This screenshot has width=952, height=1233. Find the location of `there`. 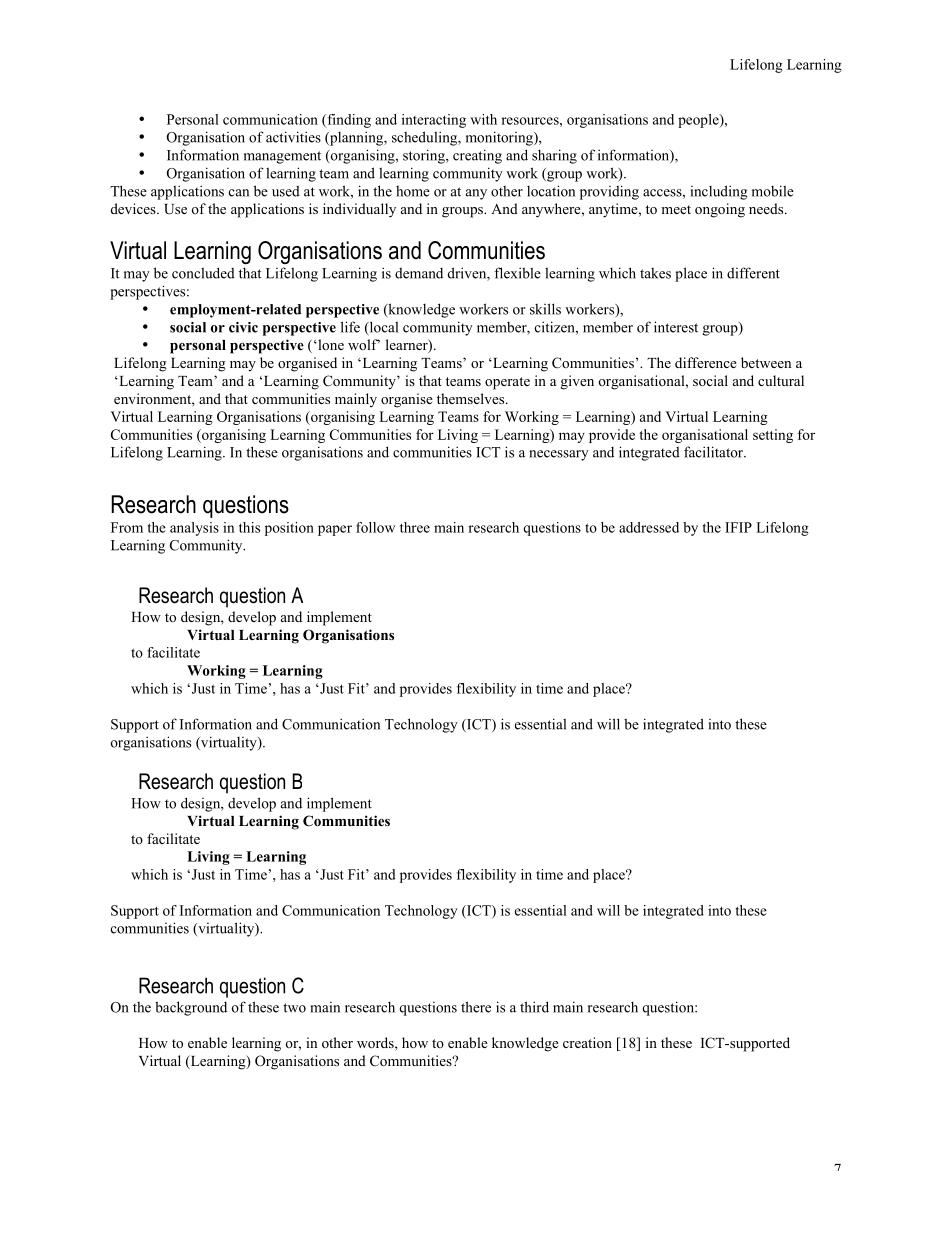

there is located at coordinates (476, 1007).
